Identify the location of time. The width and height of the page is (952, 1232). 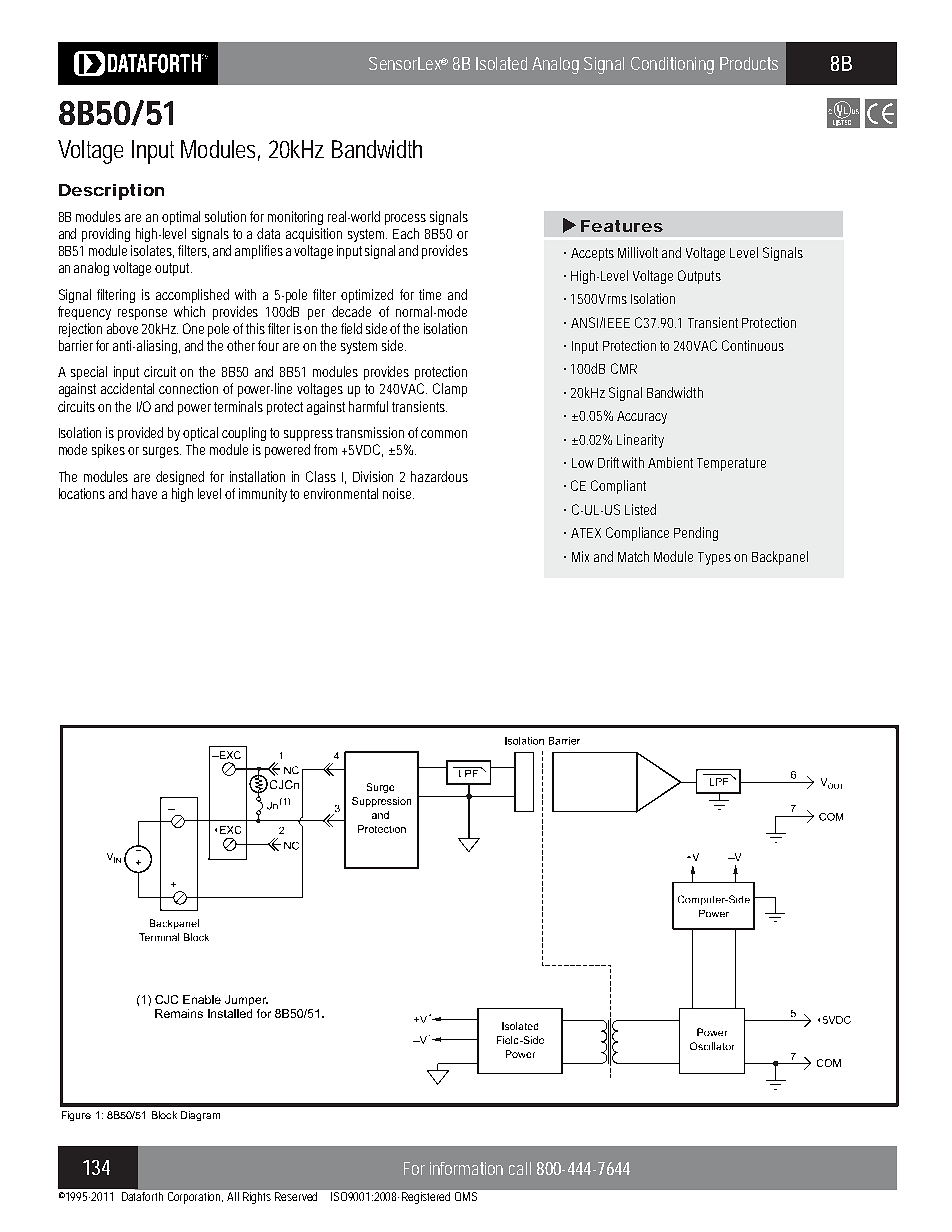
(430, 294).
